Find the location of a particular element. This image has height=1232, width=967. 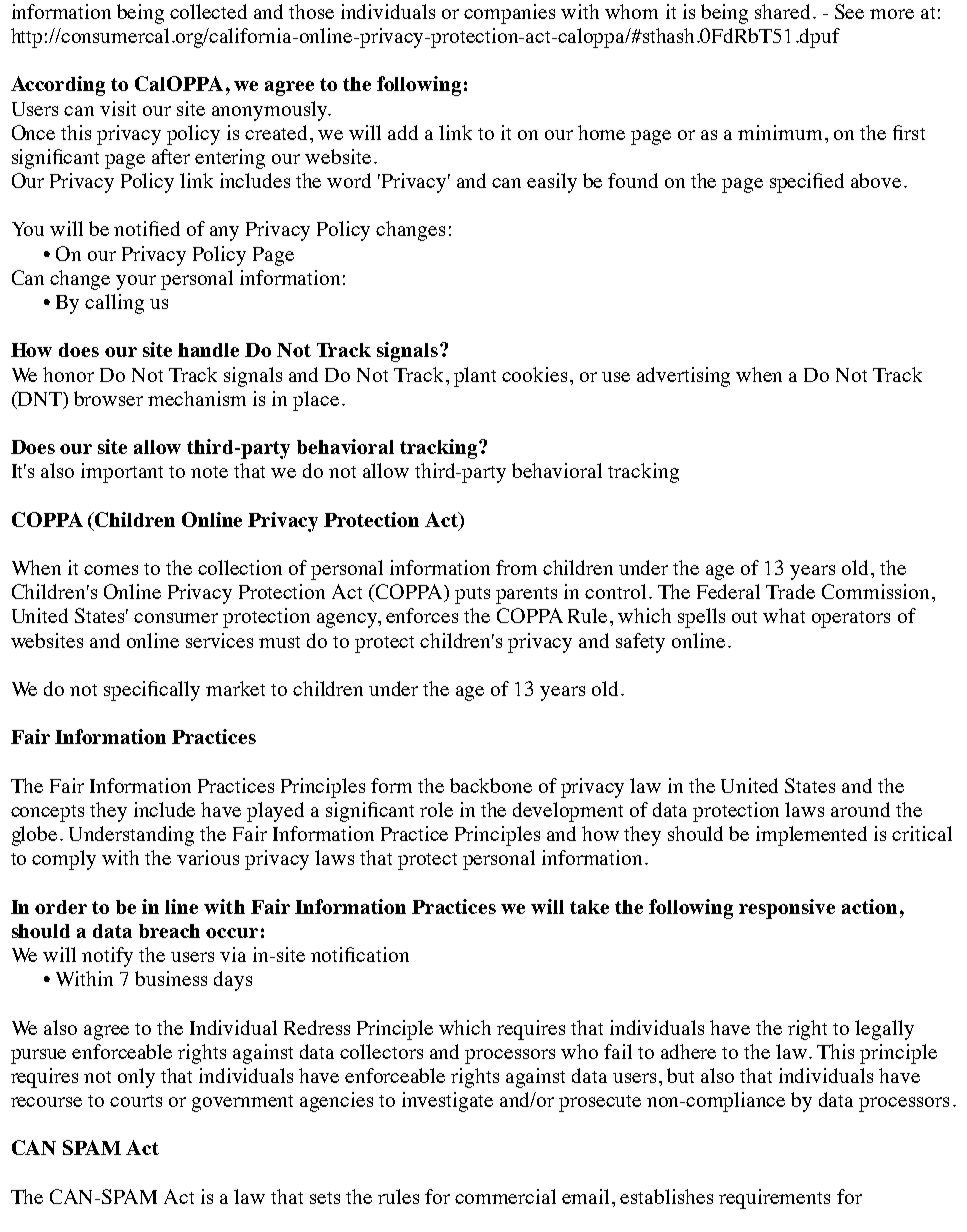

comes is located at coordinates (111, 570).
